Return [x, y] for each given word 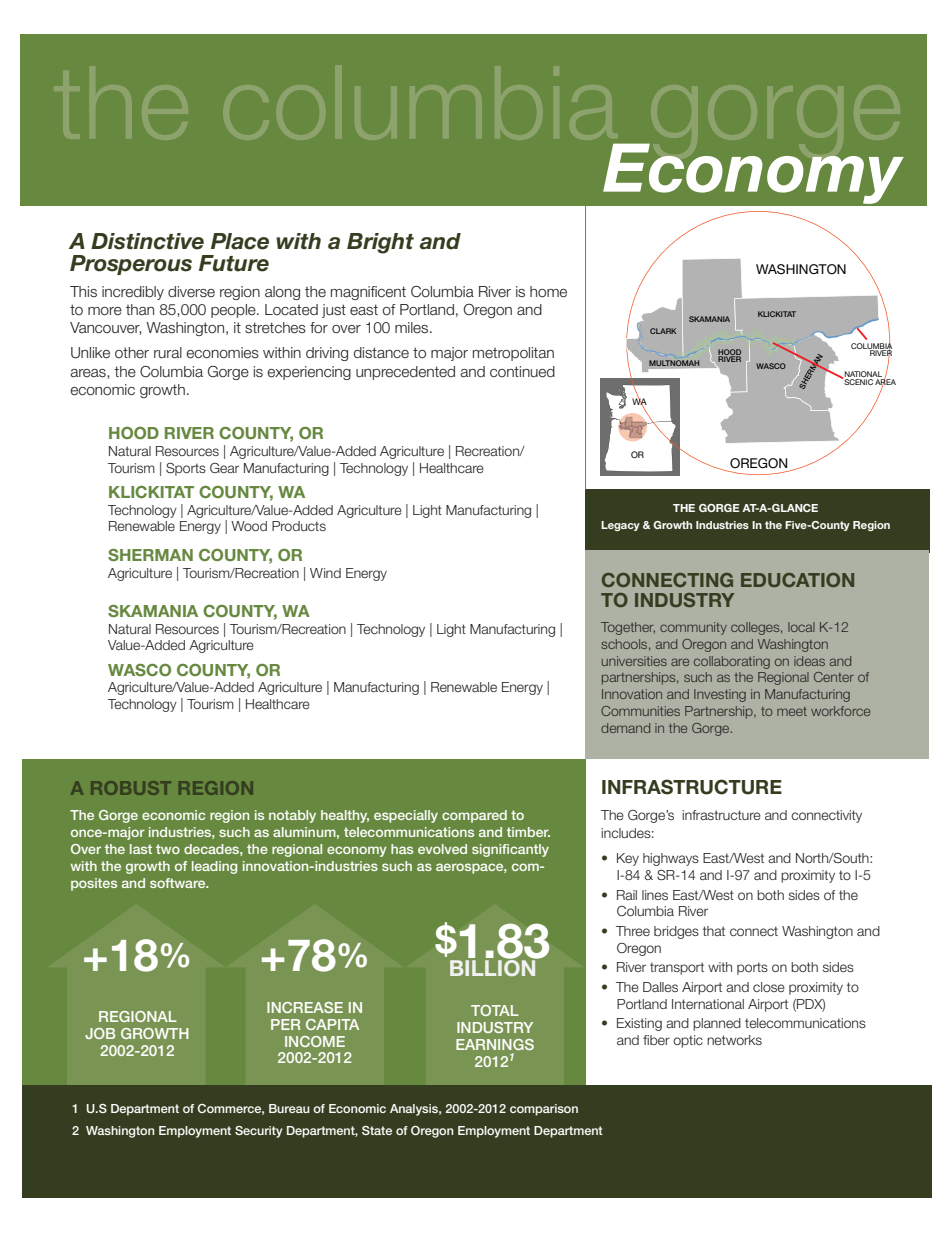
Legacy [620, 526]
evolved [442, 849]
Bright [380, 243]
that [714, 931]
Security [258, 1132]
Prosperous [131, 265]
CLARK [663, 331]
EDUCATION [797, 580]
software [179, 883]
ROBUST [131, 788]
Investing [720, 695]
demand [625, 728]
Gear [224, 468]
